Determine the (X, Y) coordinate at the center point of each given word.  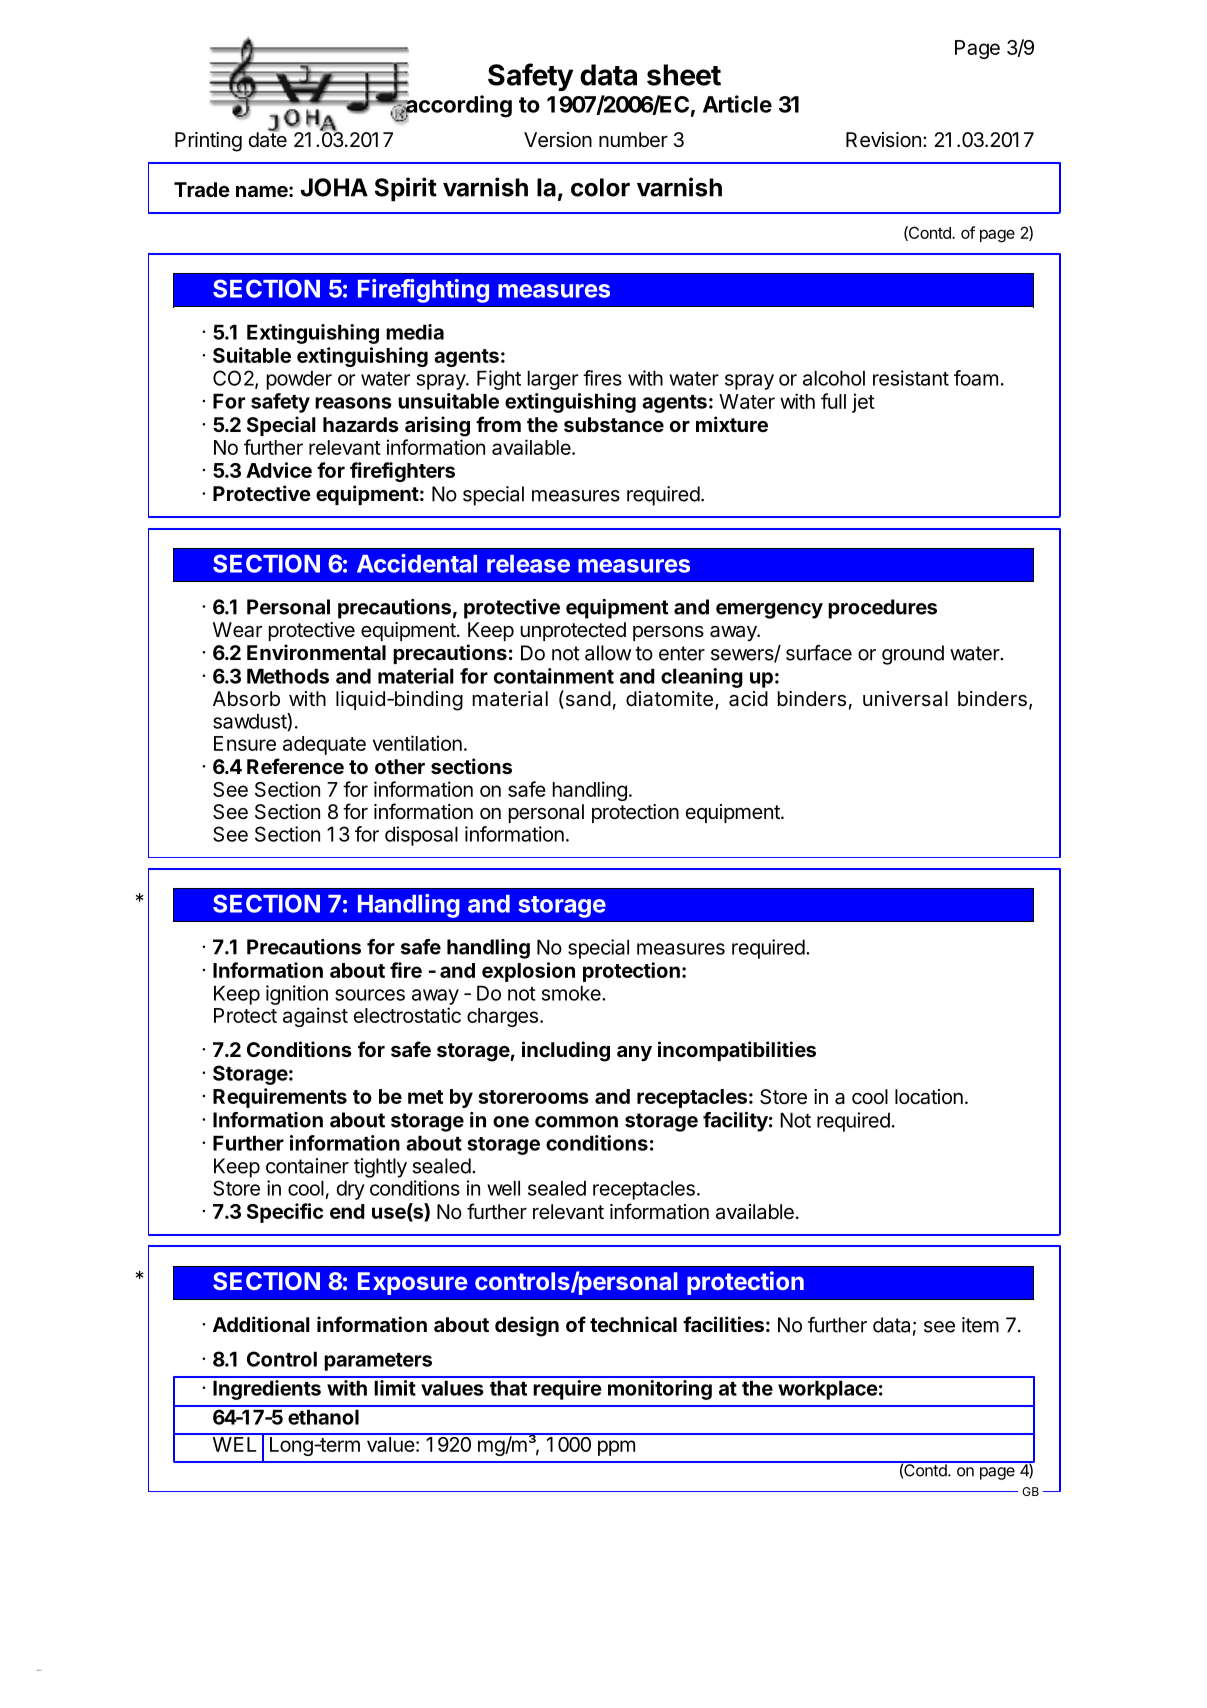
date (268, 139)
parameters (378, 1362)
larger (553, 380)
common (576, 1122)
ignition (297, 995)
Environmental (316, 652)
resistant (911, 378)
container (307, 1166)
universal (905, 699)
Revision (883, 140)
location (929, 1097)
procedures (882, 609)
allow (608, 653)
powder (299, 380)
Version (558, 140)
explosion (528, 972)
